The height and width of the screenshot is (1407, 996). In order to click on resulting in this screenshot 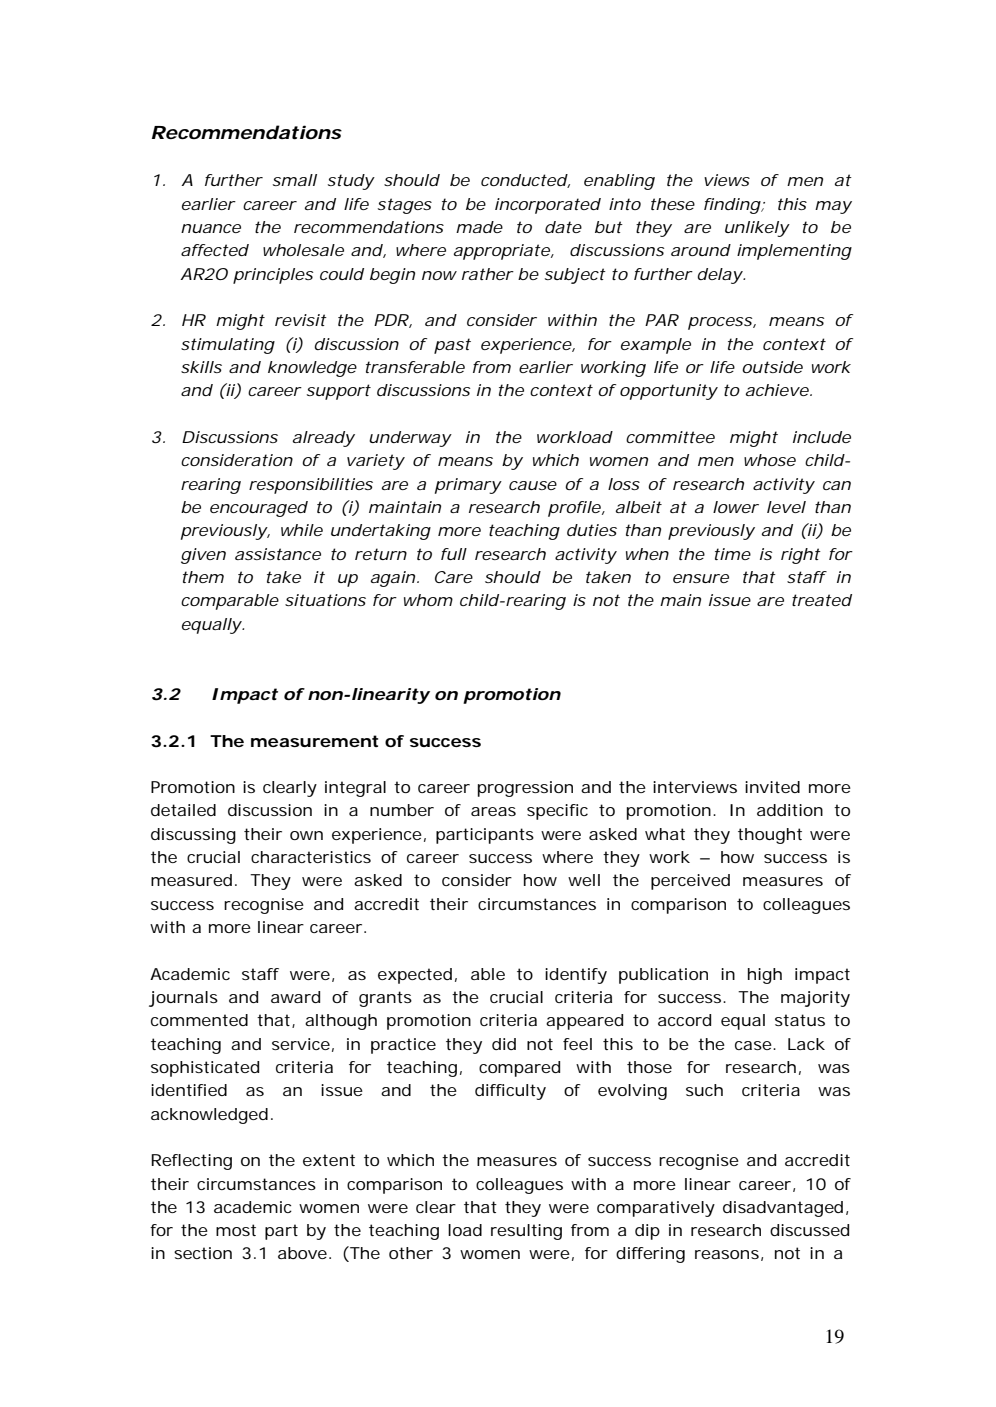, I will do `click(526, 1232)`.
